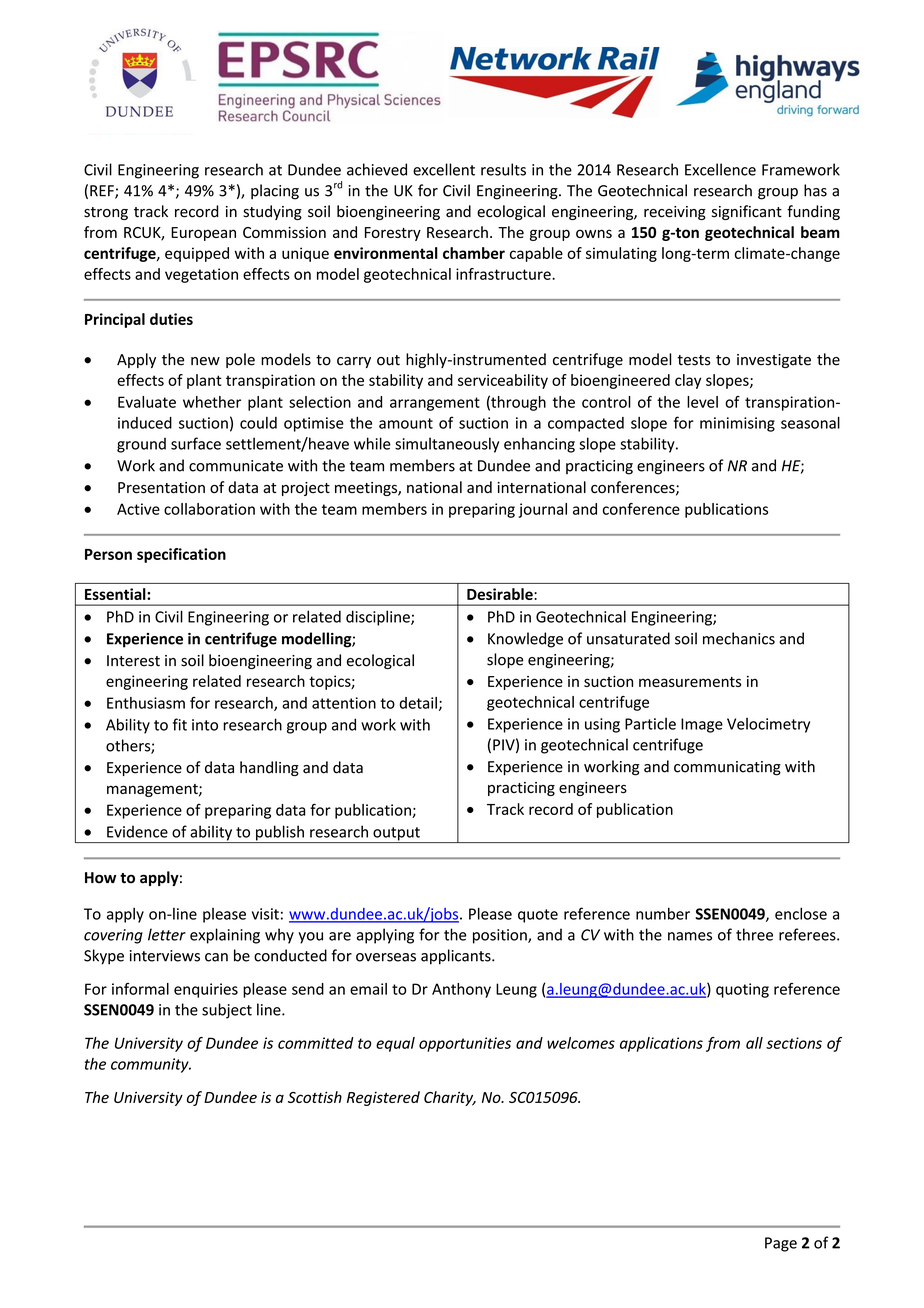 This image has height=1308, width=924. What do you see at coordinates (739, 638) in the image?
I see `mechanics` at bounding box center [739, 638].
